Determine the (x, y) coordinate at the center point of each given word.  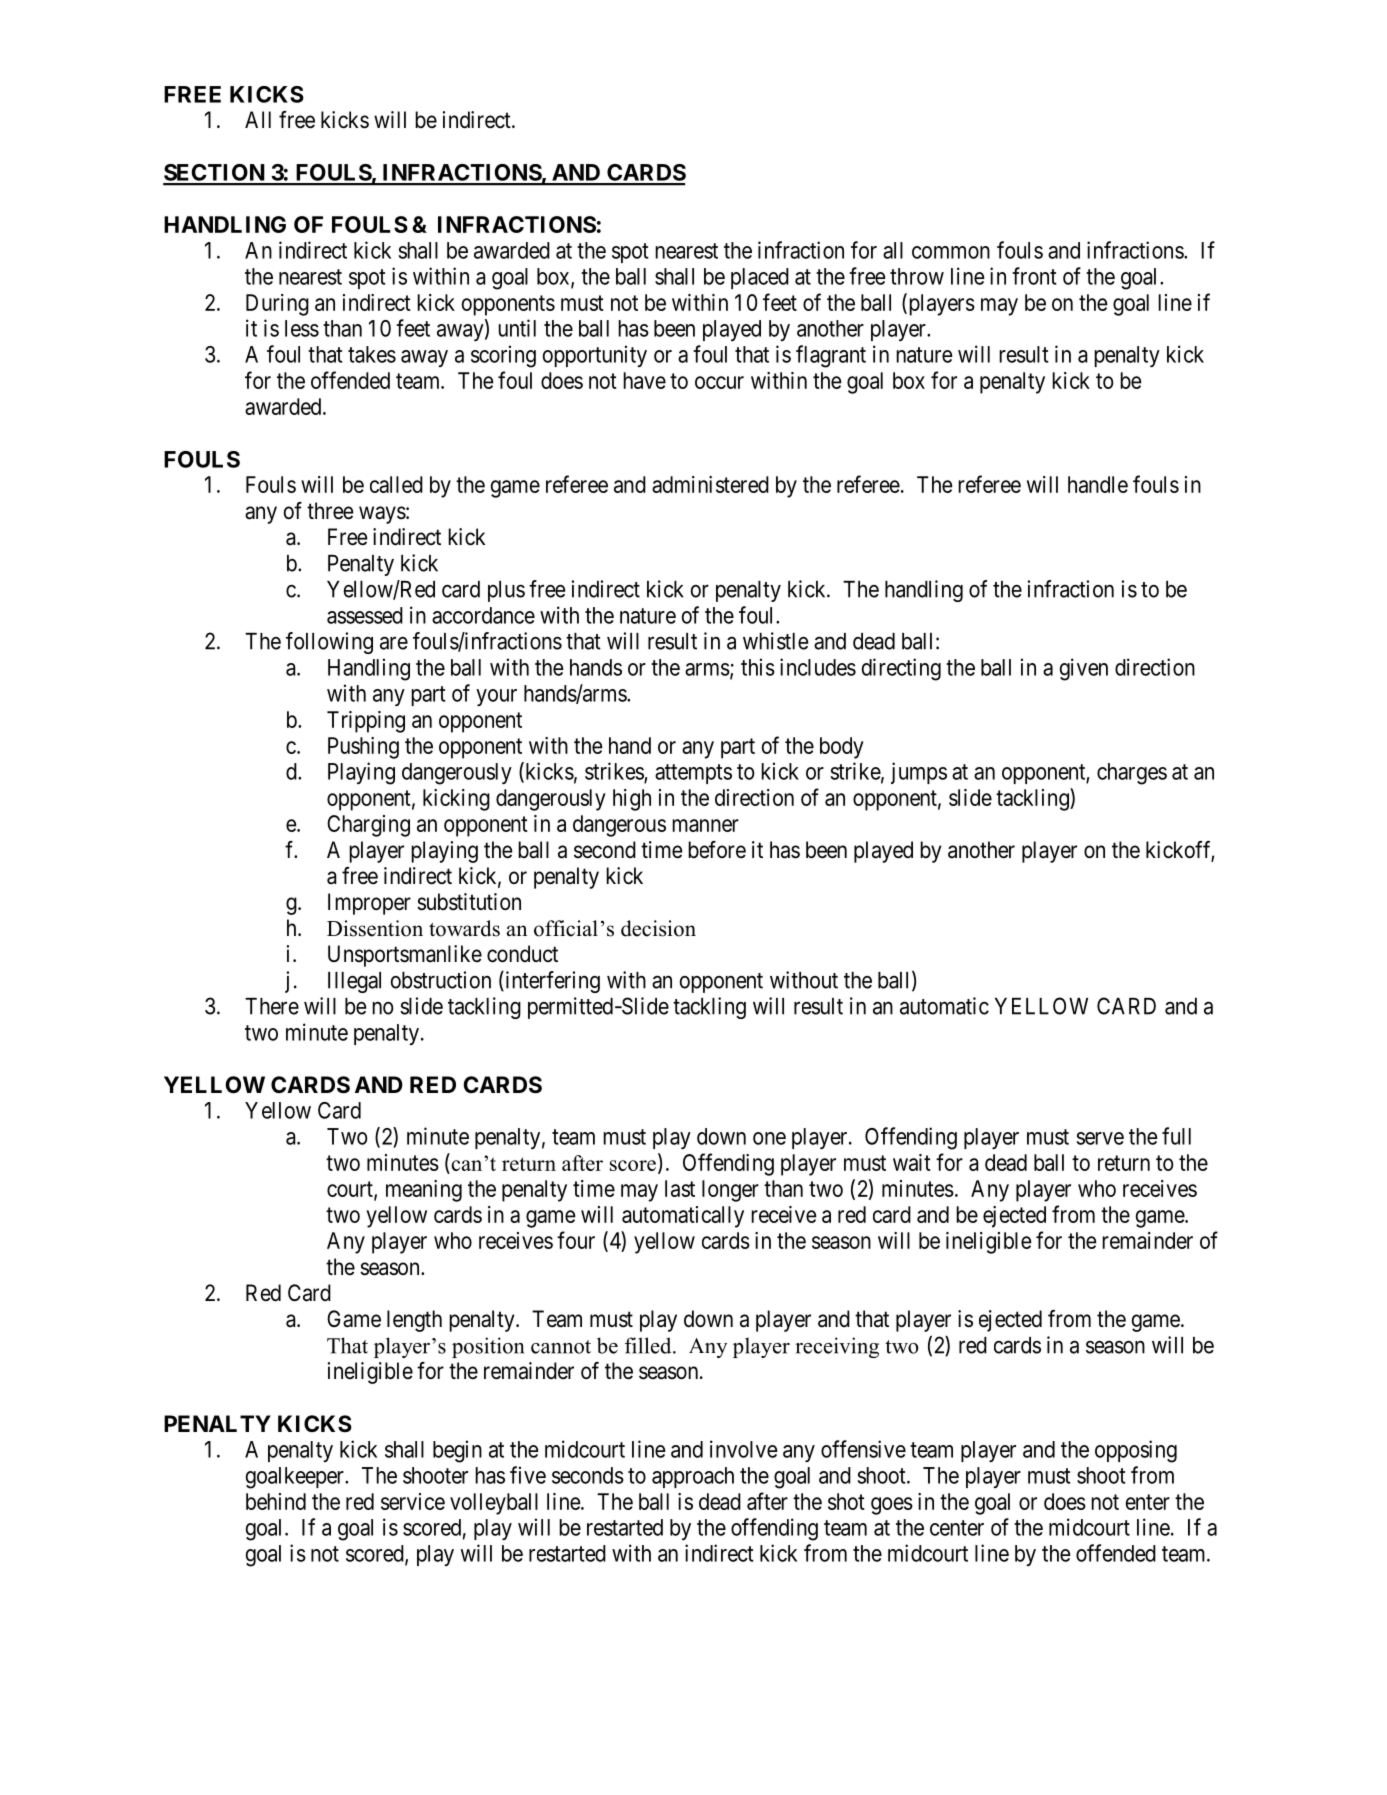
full (1176, 1136)
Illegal (354, 982)
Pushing (363, 748)
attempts (693, 774)
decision (658, 928)
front (1034, 276)
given (1083, 669)
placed (760, 278)
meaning (424, 1191)
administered (710, 484)
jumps (919, 773)
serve (1100, 1138)
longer (730, 1191)
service (413, 1501)
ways (382, 515)
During (277, 305)
